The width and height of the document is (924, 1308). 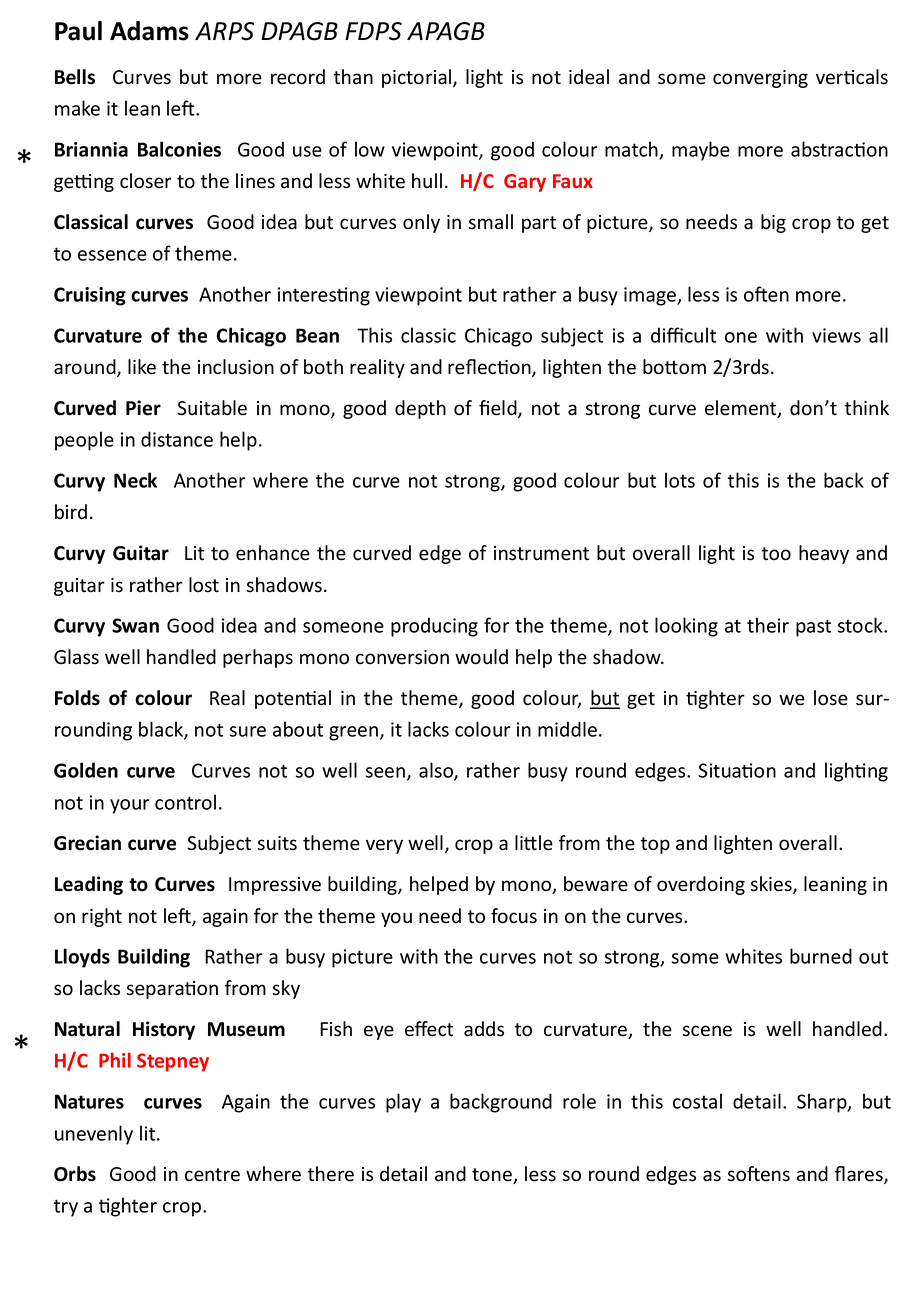 What do you see at coordinates (418, 78) in the document?
I see `pictorial` at bounding box center [418, 78].
